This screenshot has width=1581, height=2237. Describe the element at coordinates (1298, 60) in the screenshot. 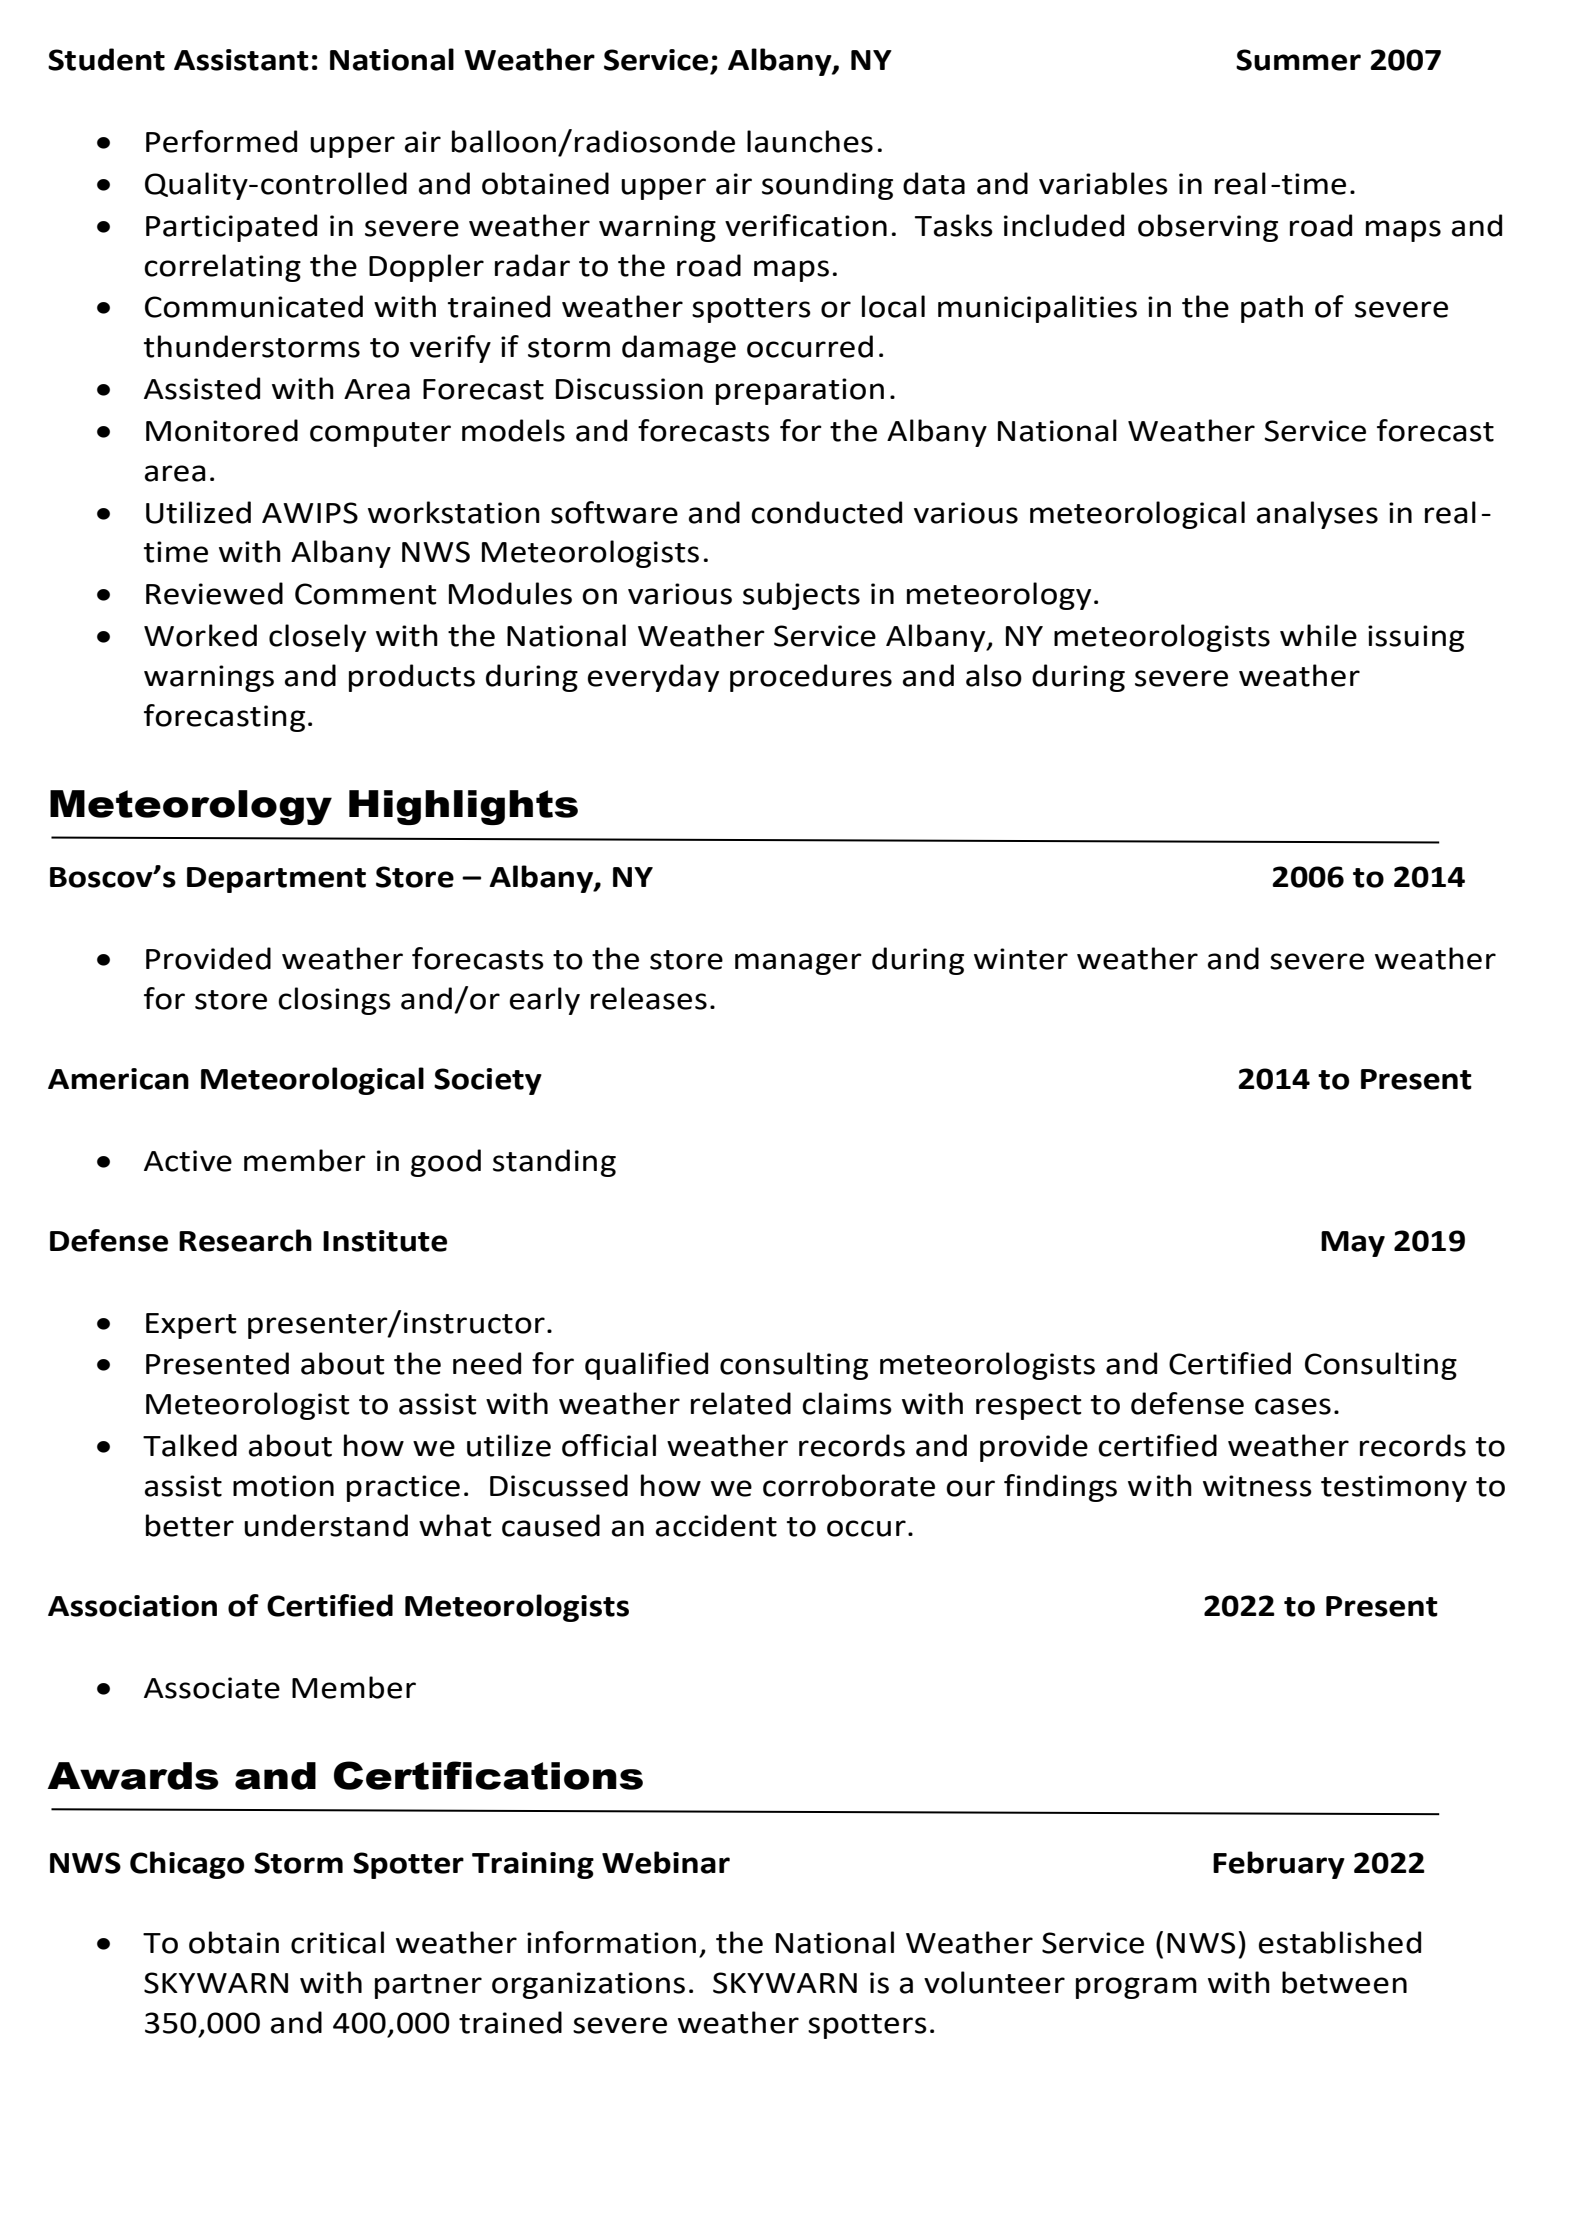

I see `Summer` at that location.
